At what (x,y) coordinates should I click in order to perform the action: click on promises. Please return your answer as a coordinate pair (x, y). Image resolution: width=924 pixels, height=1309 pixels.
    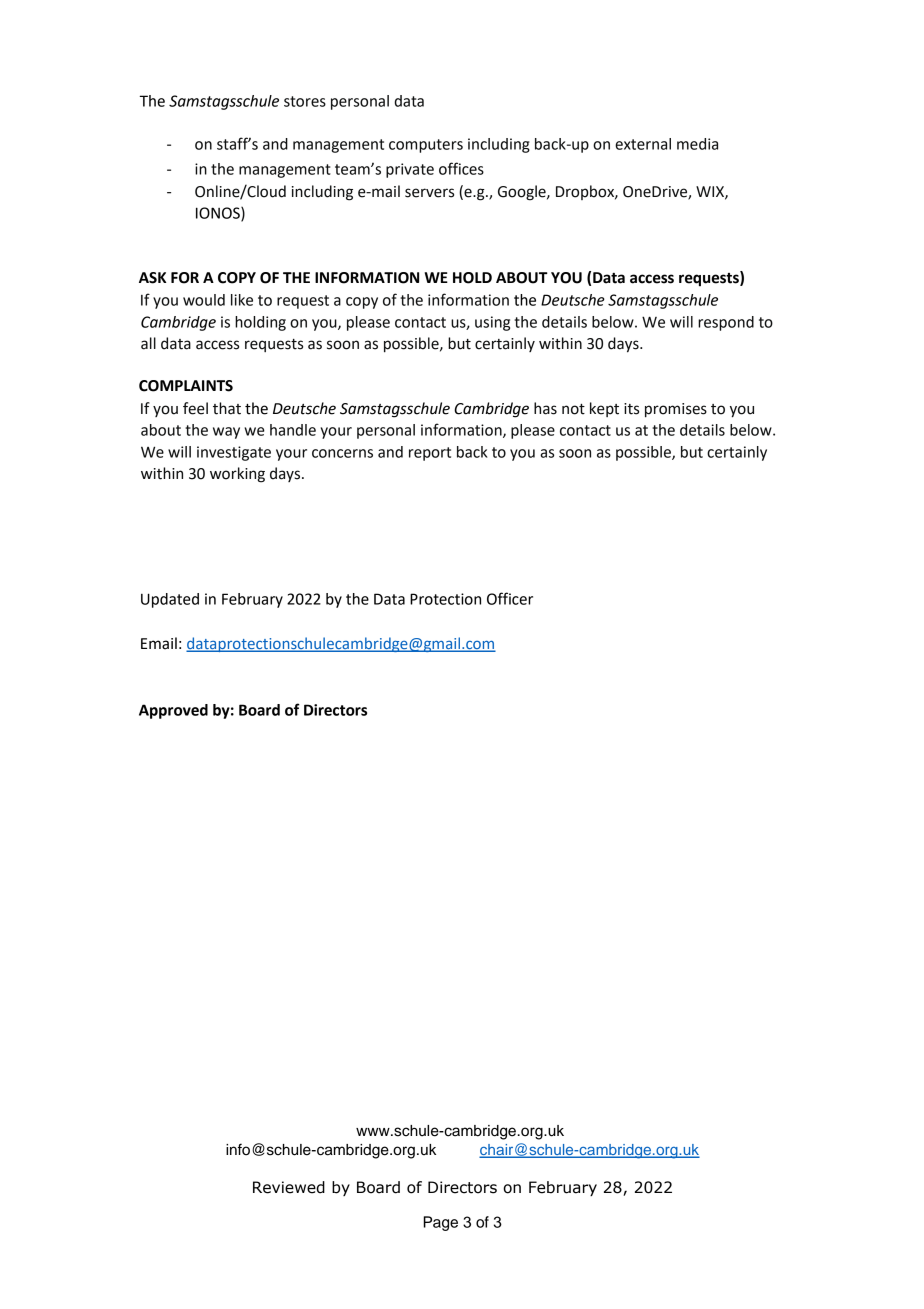
    Looking at the image, I should click on (676, 410).
